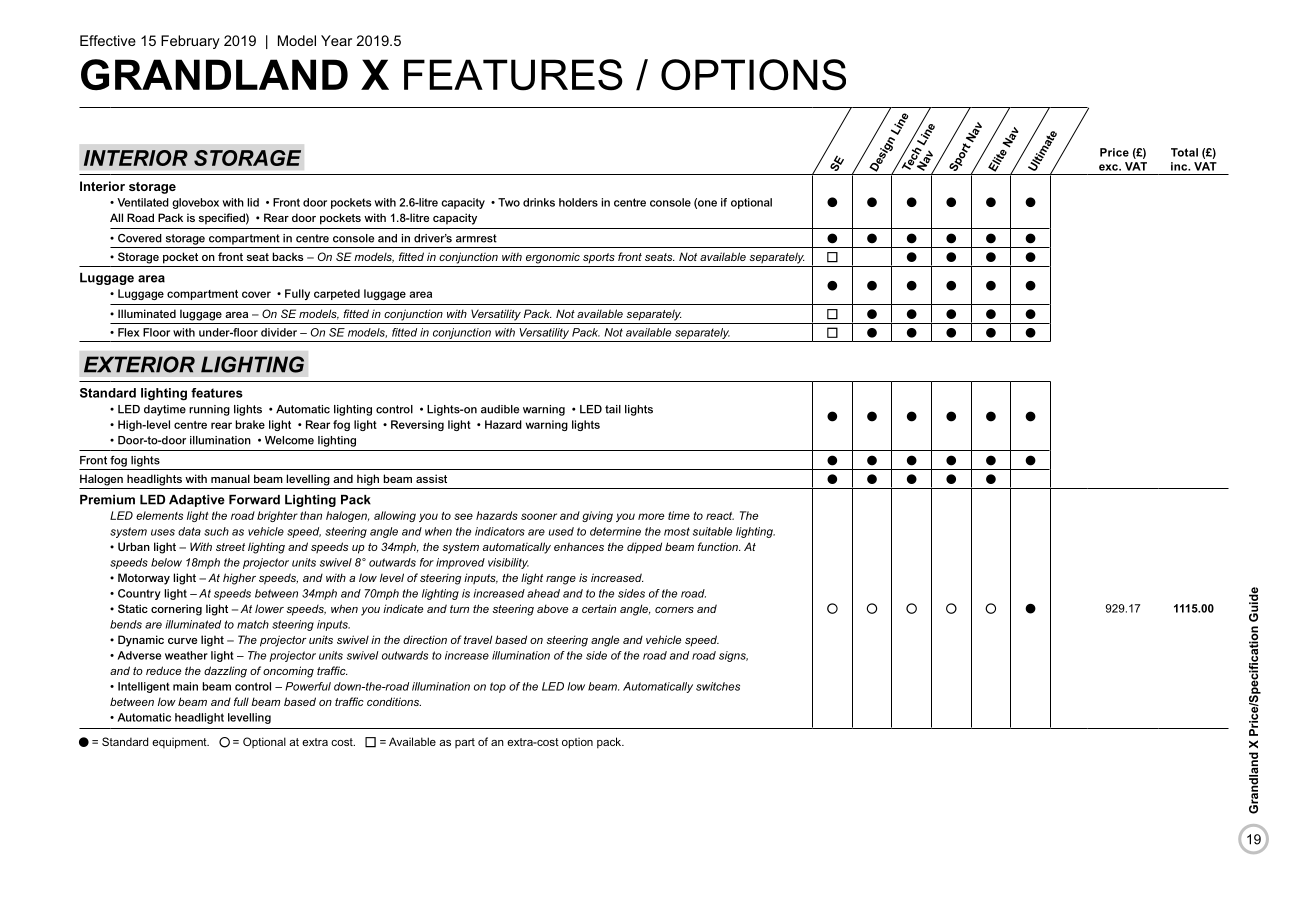  What do you see at coordinates (644, 548) in the screenshot?
I see `dipped` at bounding box center [644, 548].
